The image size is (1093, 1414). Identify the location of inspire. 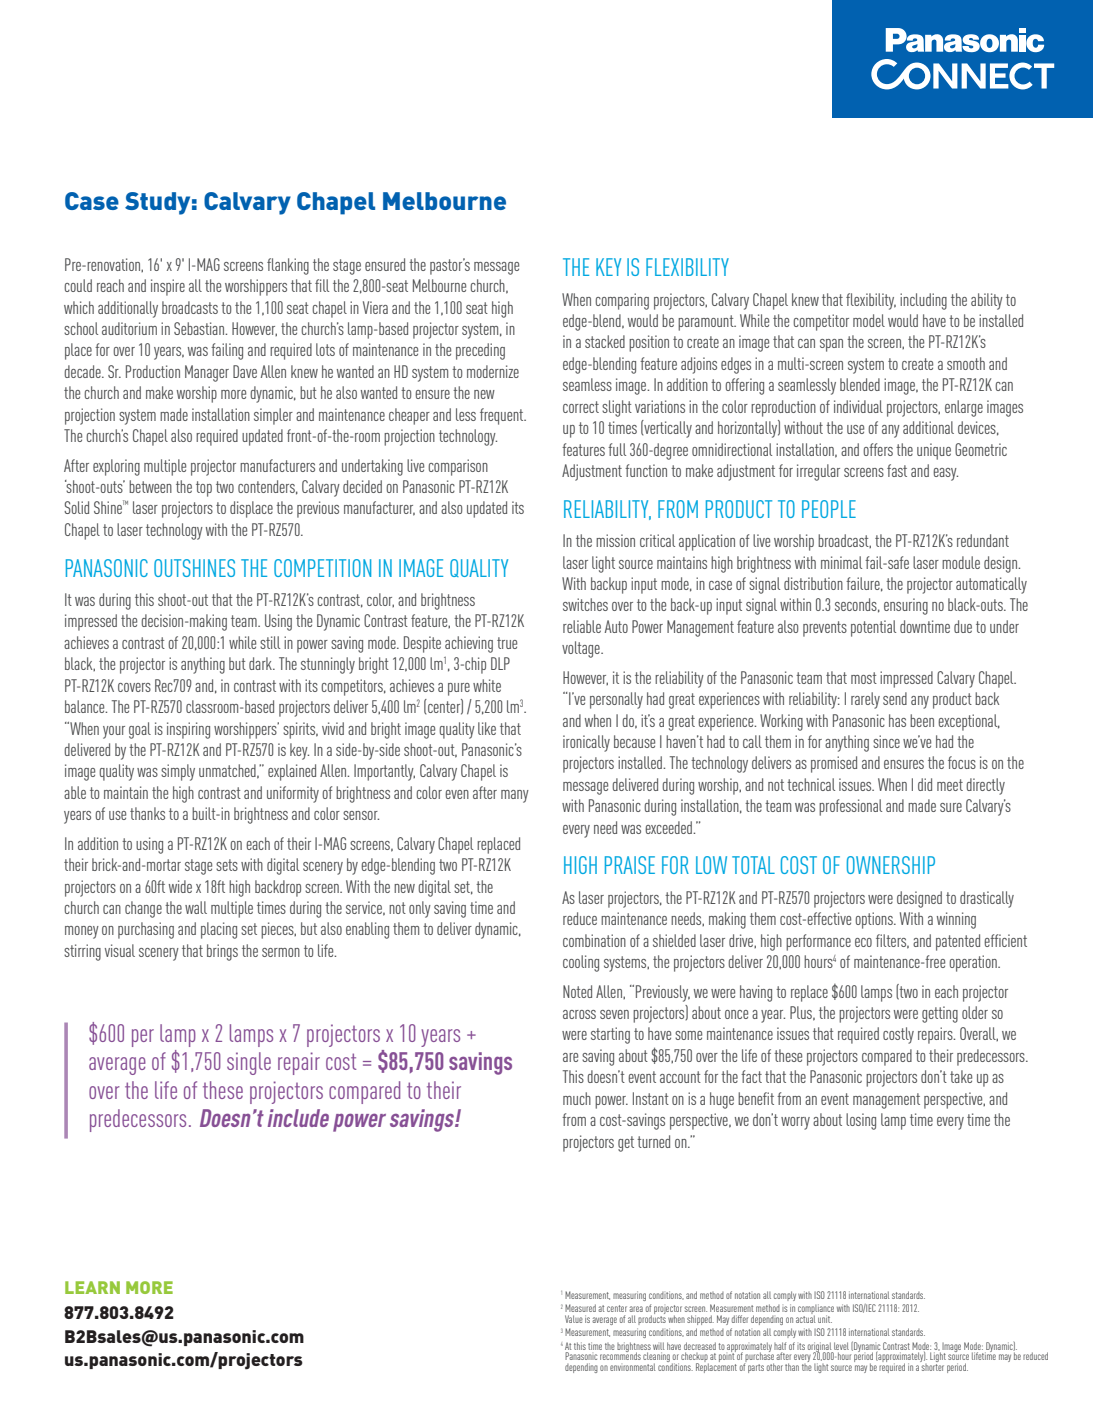
(168, 287).
